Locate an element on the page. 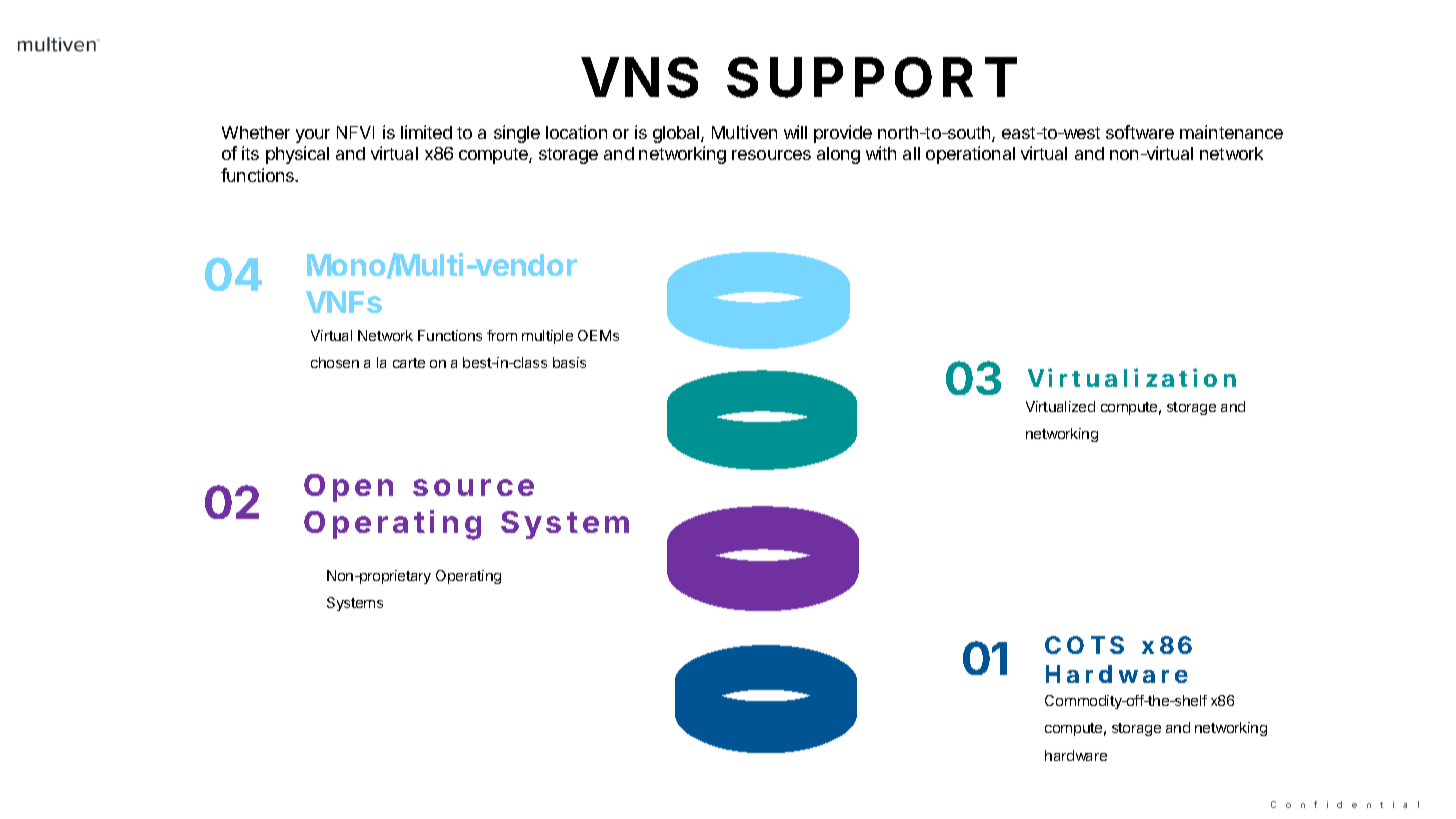 This document has width=1456, height=819. VNS is located at coordinates (639, 77).
